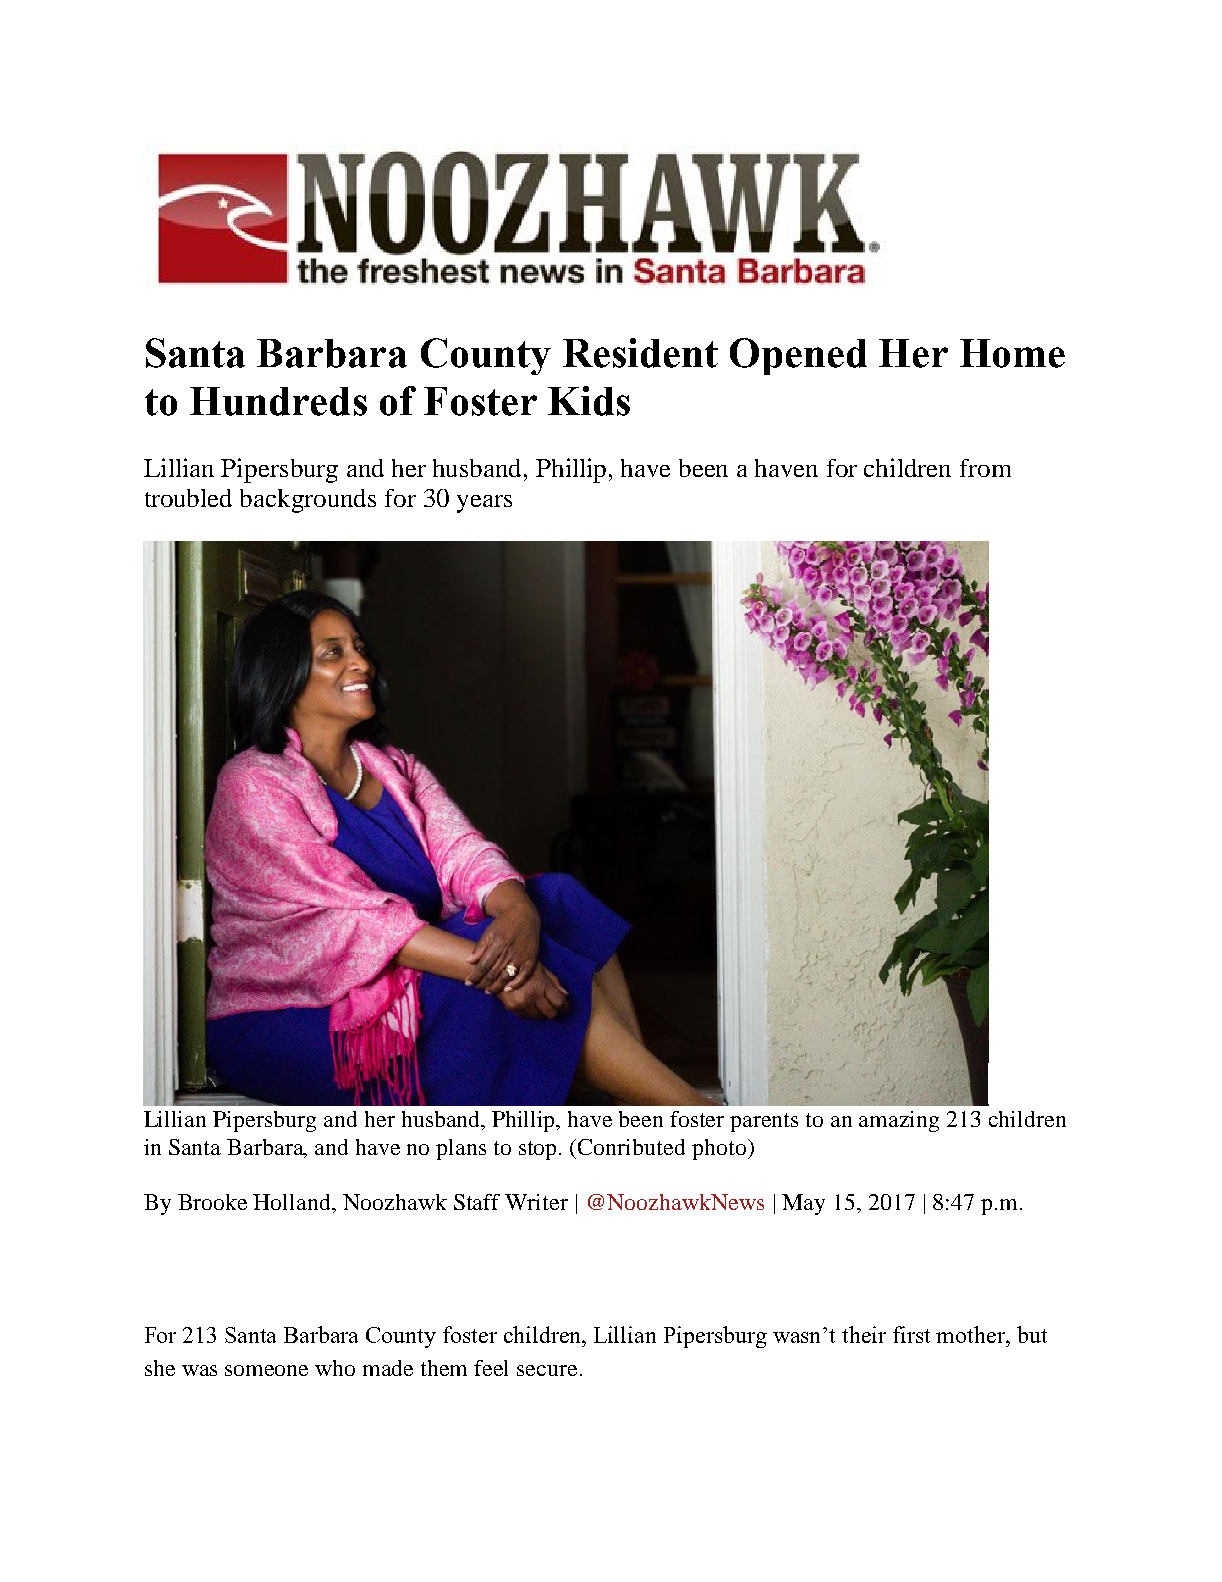 The image size is (1222, 1582). I want to click on amazing, so click(899, 1121).
